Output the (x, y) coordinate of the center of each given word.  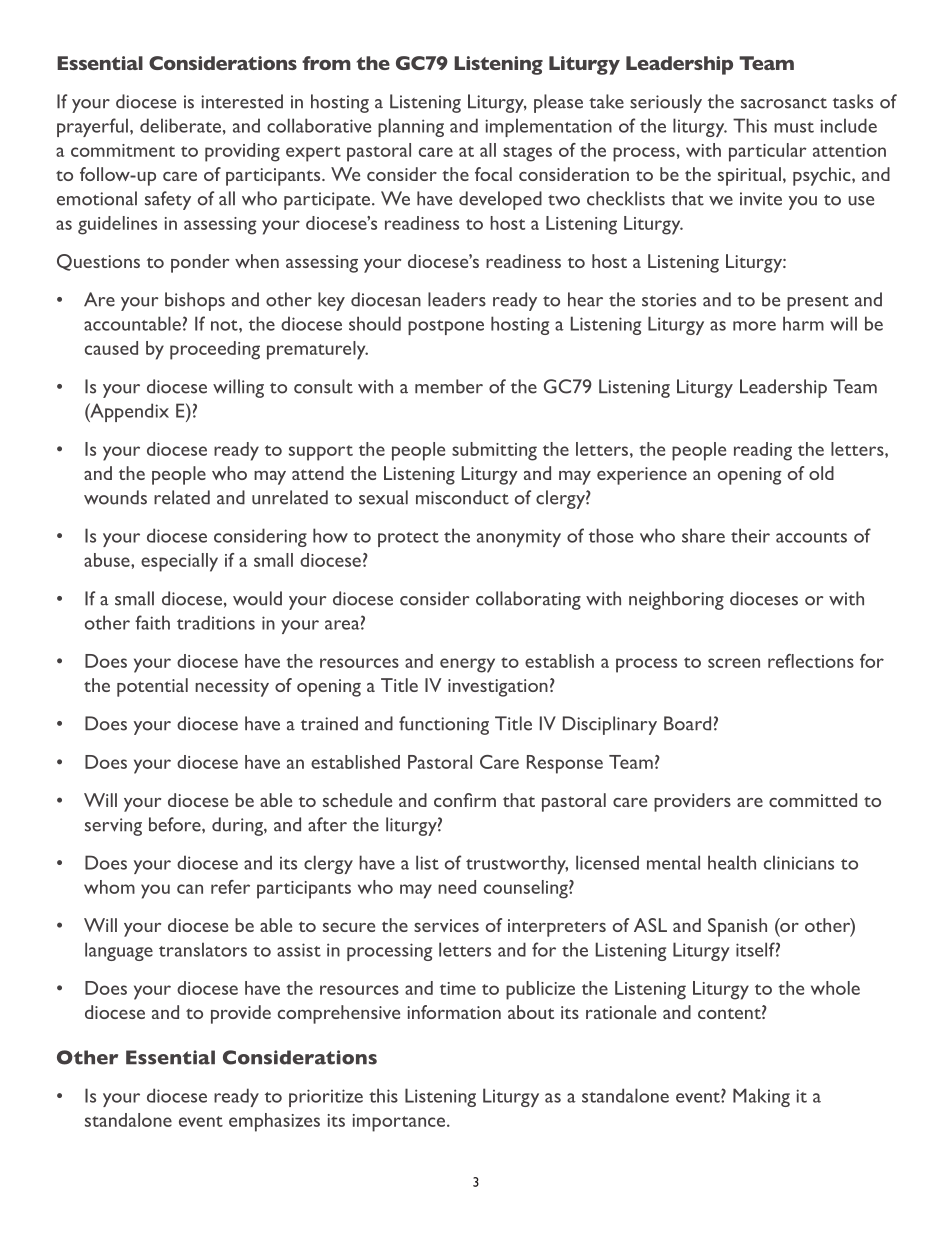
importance (400, 1123)
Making (761, 1097)
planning (411, 127)
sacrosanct (784, 103)
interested (242, 101)
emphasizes (274, 1122)
